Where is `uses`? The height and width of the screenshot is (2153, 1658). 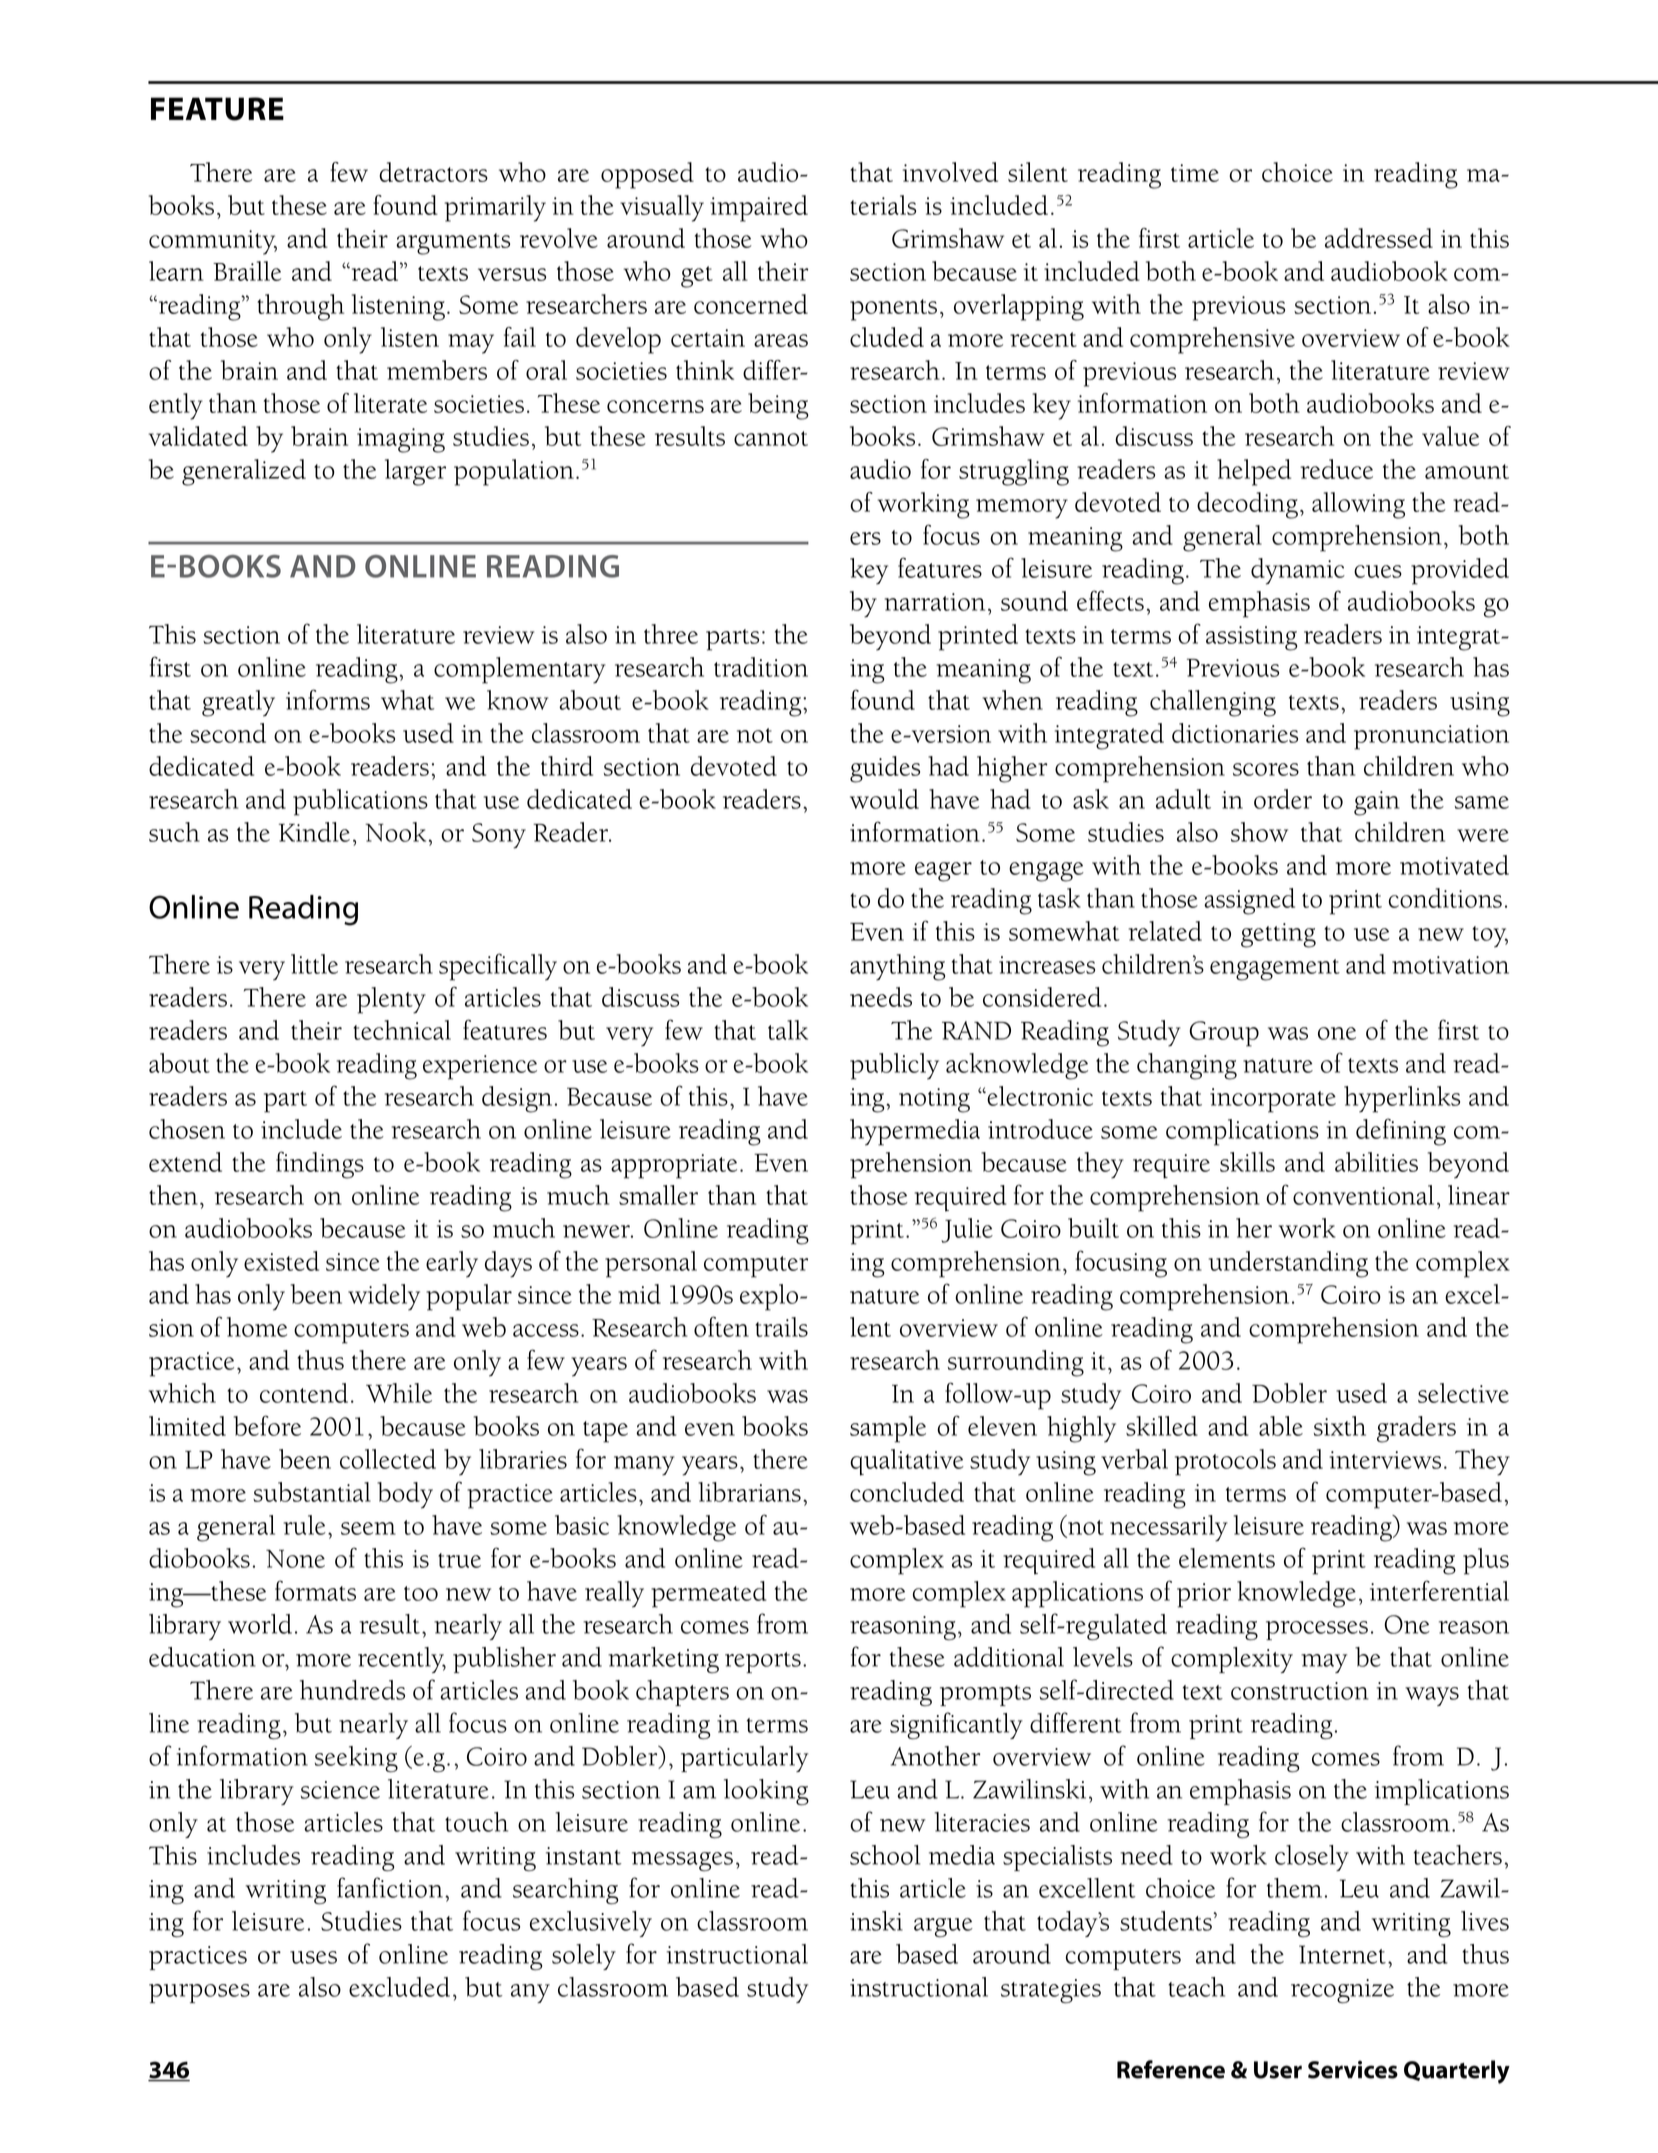
uses is located at coordinates (313, 1957).
